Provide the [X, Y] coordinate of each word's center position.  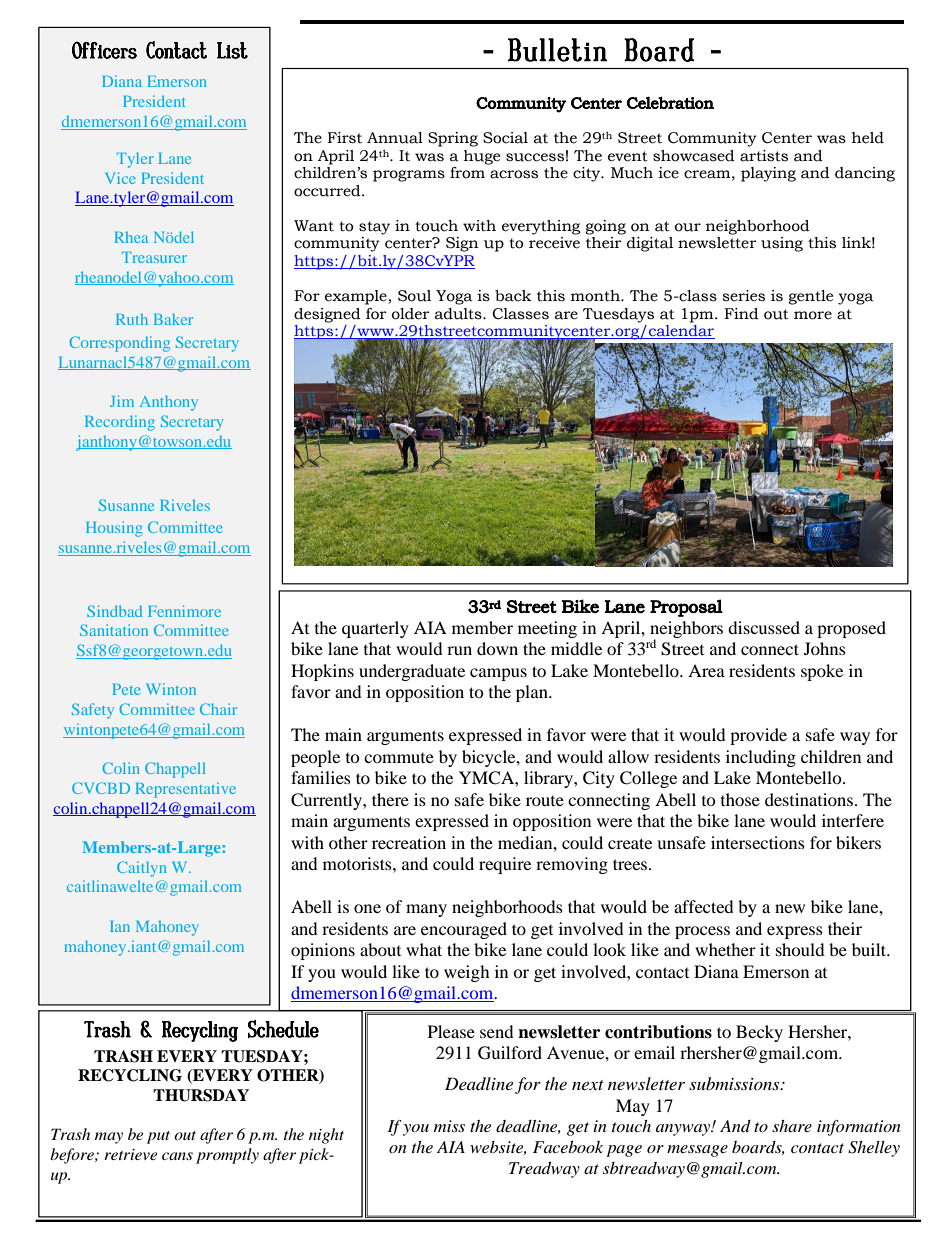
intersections [758, 842]
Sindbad [114, 611]
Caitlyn [142, 869]
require [505, 865]
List [232, 50]
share [792, 1126]
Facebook [568, 1147]
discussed [764, 627]
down [497, 648]
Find [741, 314]
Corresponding [119, 344]
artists [764, 156]
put [158, 1137]
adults [459, 314]
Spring [453, 139]
